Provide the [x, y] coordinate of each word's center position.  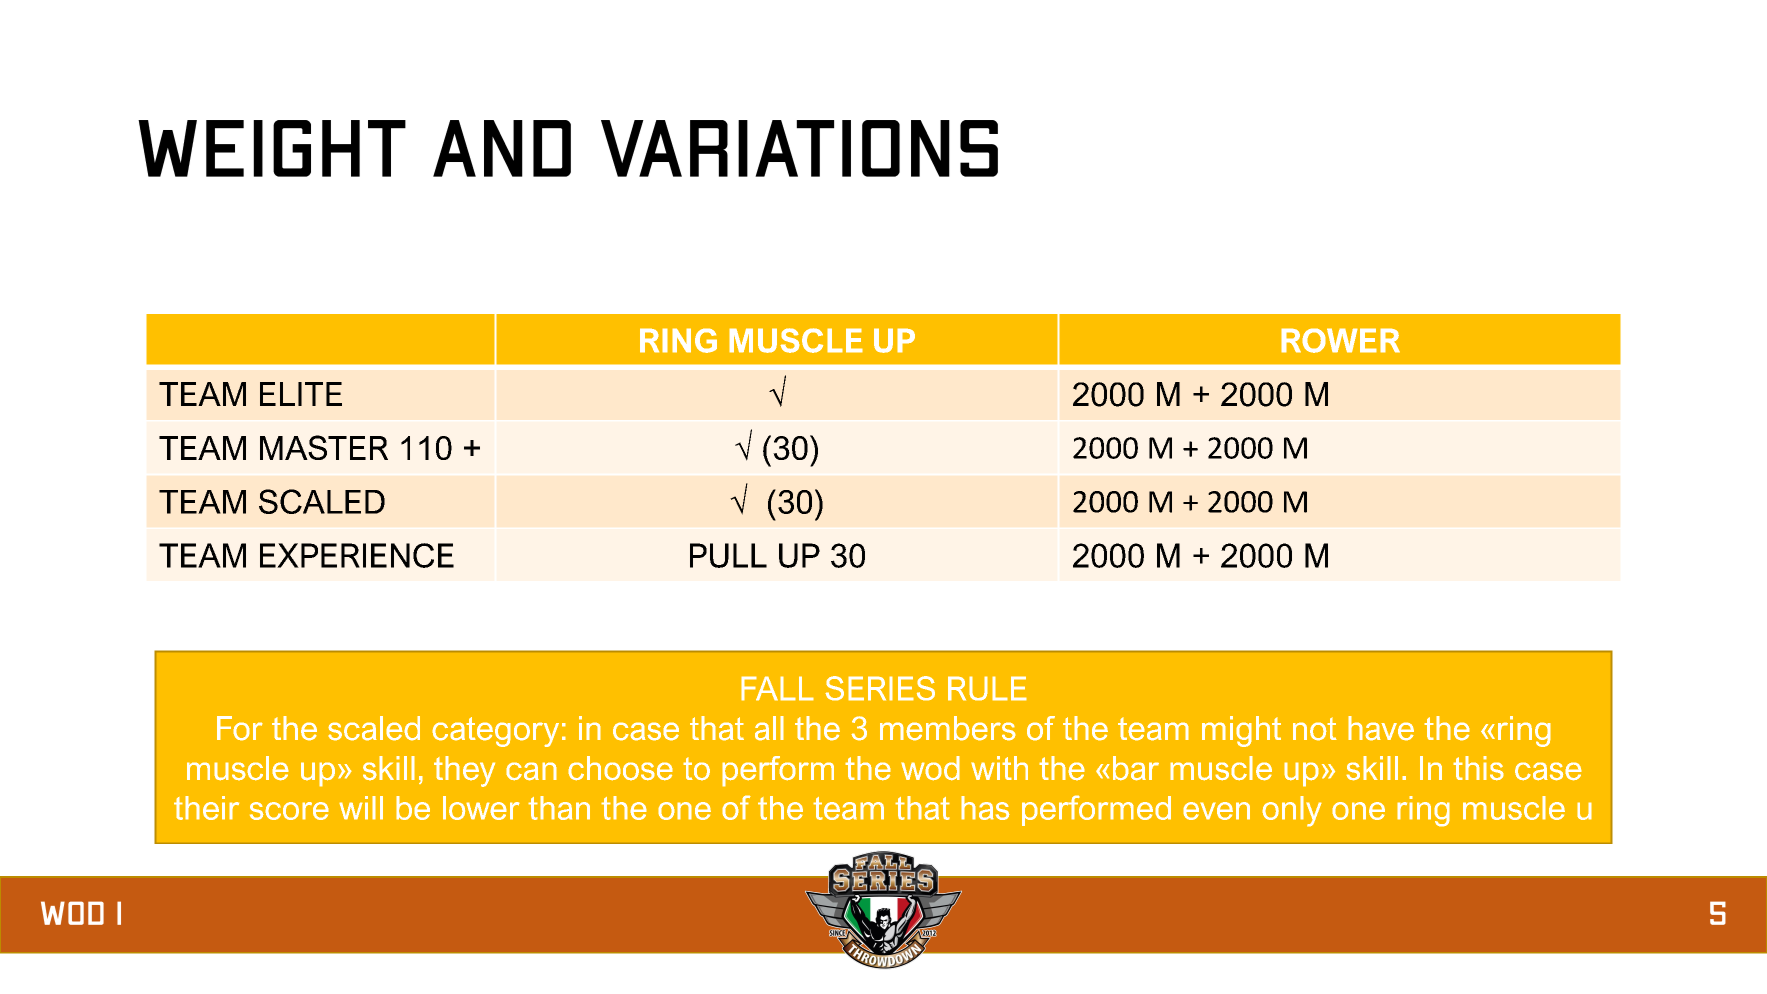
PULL [728, 555]
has [985, 808]
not [1315, 729]
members [948, 728]
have [1381, 728]
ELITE [301, 394]
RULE [987, 688]
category [495, 732]
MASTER [324, 447]
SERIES [880, 688]
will [361, 808]
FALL [777, 688]
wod [930, 768]
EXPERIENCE [357, 555]
